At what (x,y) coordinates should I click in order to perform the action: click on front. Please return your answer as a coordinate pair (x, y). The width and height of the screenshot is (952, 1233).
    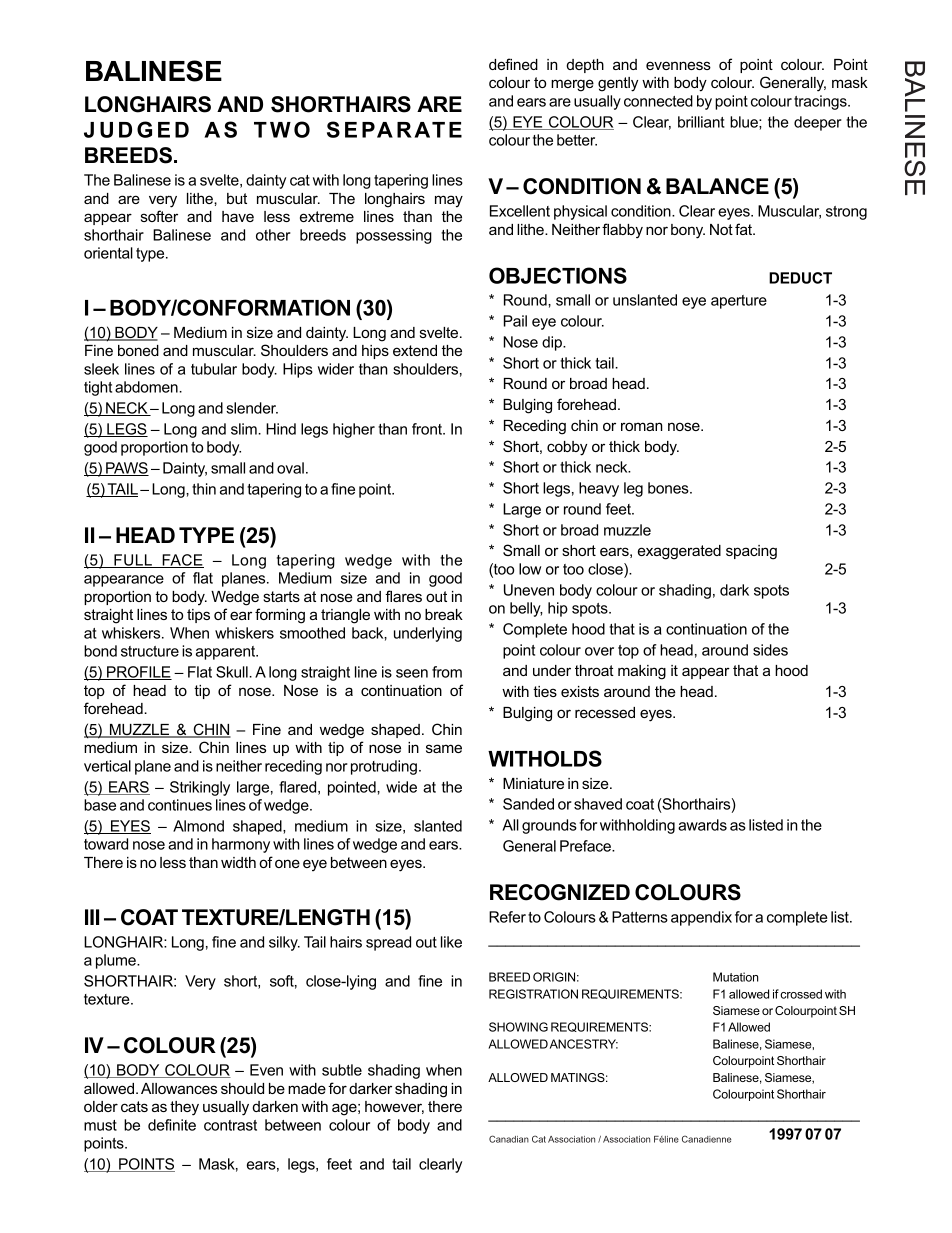
    Looking at the image, I should click on (428, 429).
